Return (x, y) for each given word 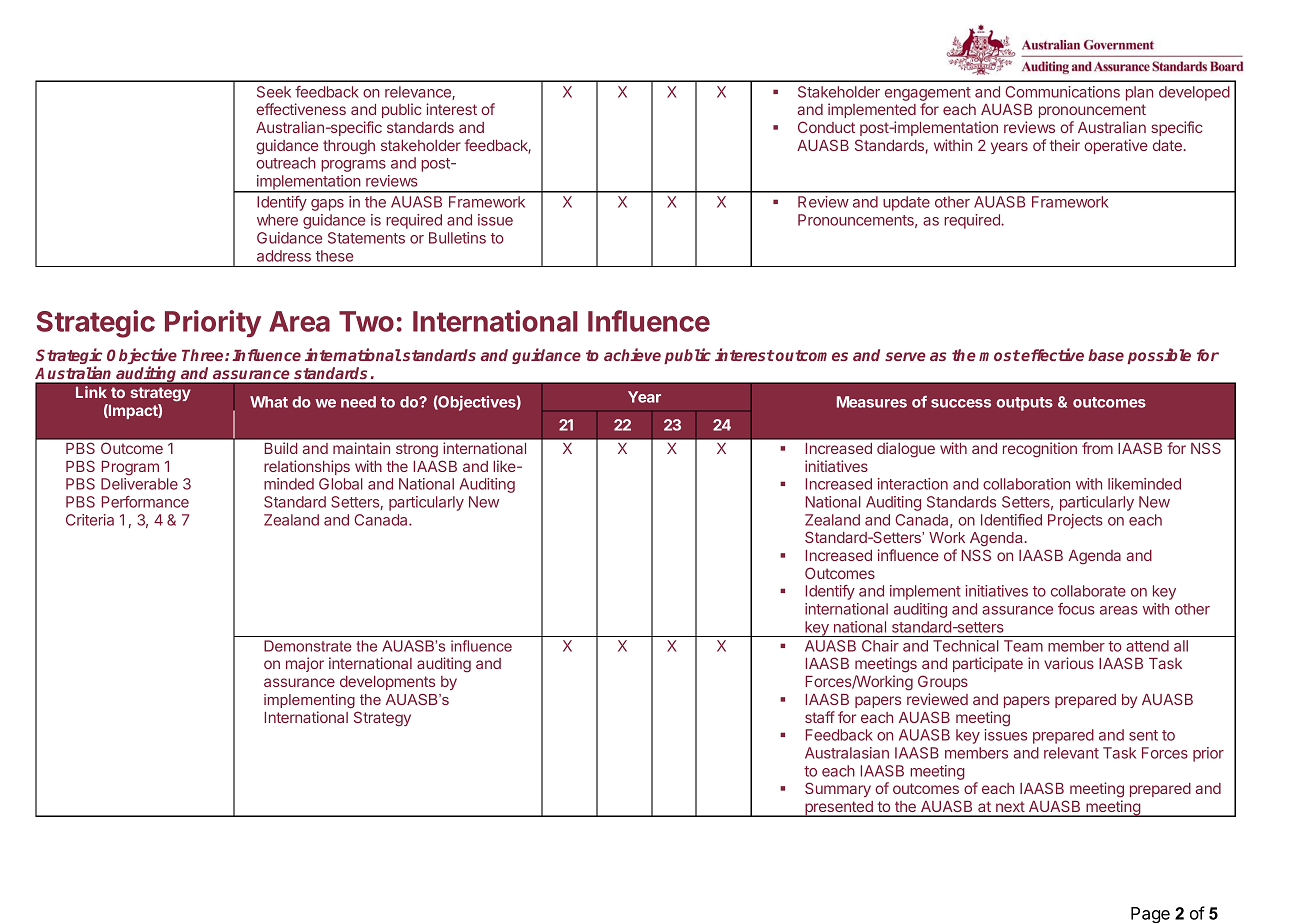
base (1106, 355)
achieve (632, 354)
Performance (145, 502)
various (1069, 663)
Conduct (826, 127)
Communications (1062, 92)
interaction (913, 484)
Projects (1075, 521)
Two (366, 321)
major (305, 664)
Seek (274, 92)
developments (387, 683)
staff (820, 717)
